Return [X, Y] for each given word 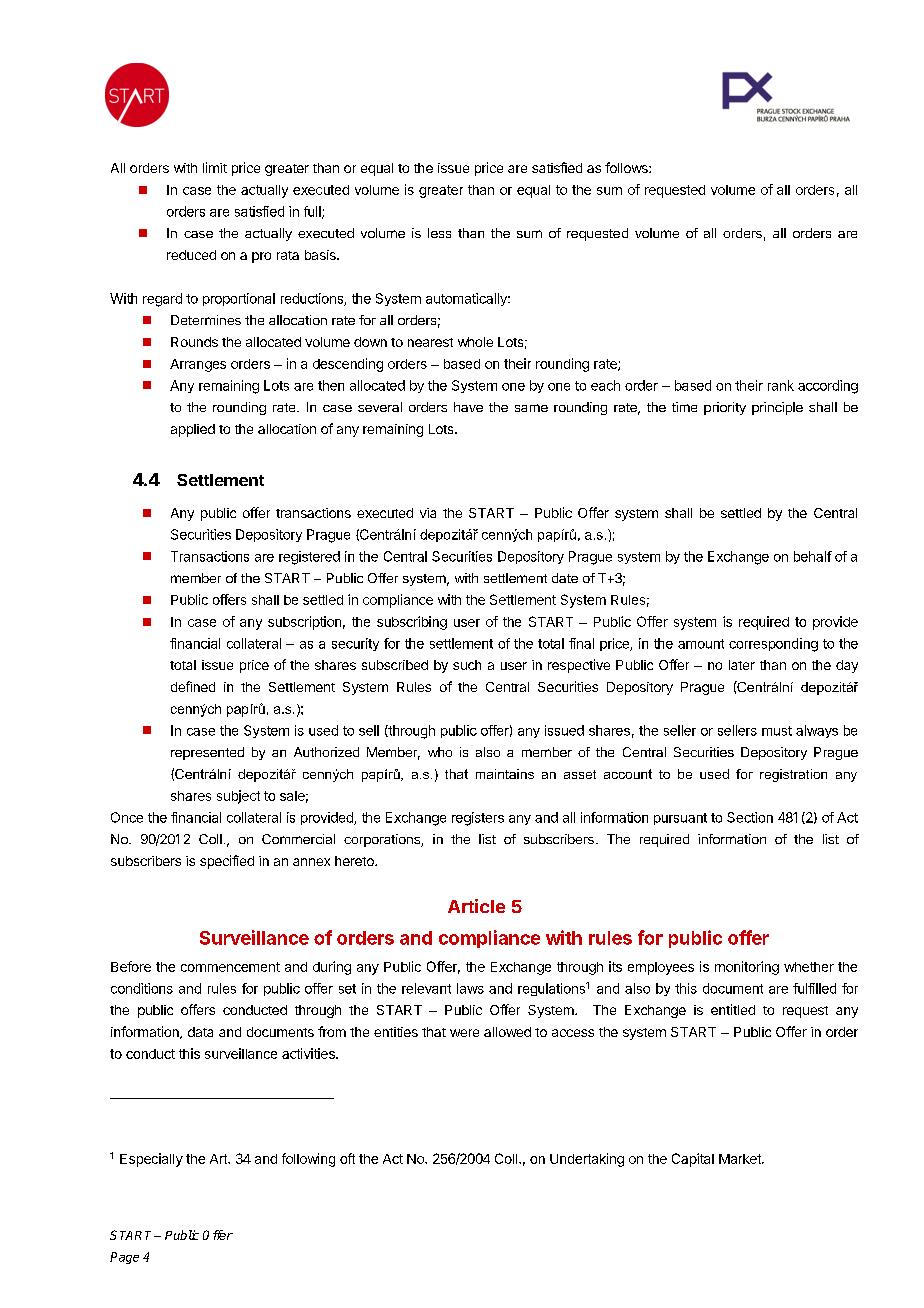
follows [627, 167]
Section [750, 817]
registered [309, 558]
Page [124, 1258]
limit [215, 167]
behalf [813, 556]
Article [476, 906]
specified [227, 862]
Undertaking [587, 1160]
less [439, 233]
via [428, 513]
